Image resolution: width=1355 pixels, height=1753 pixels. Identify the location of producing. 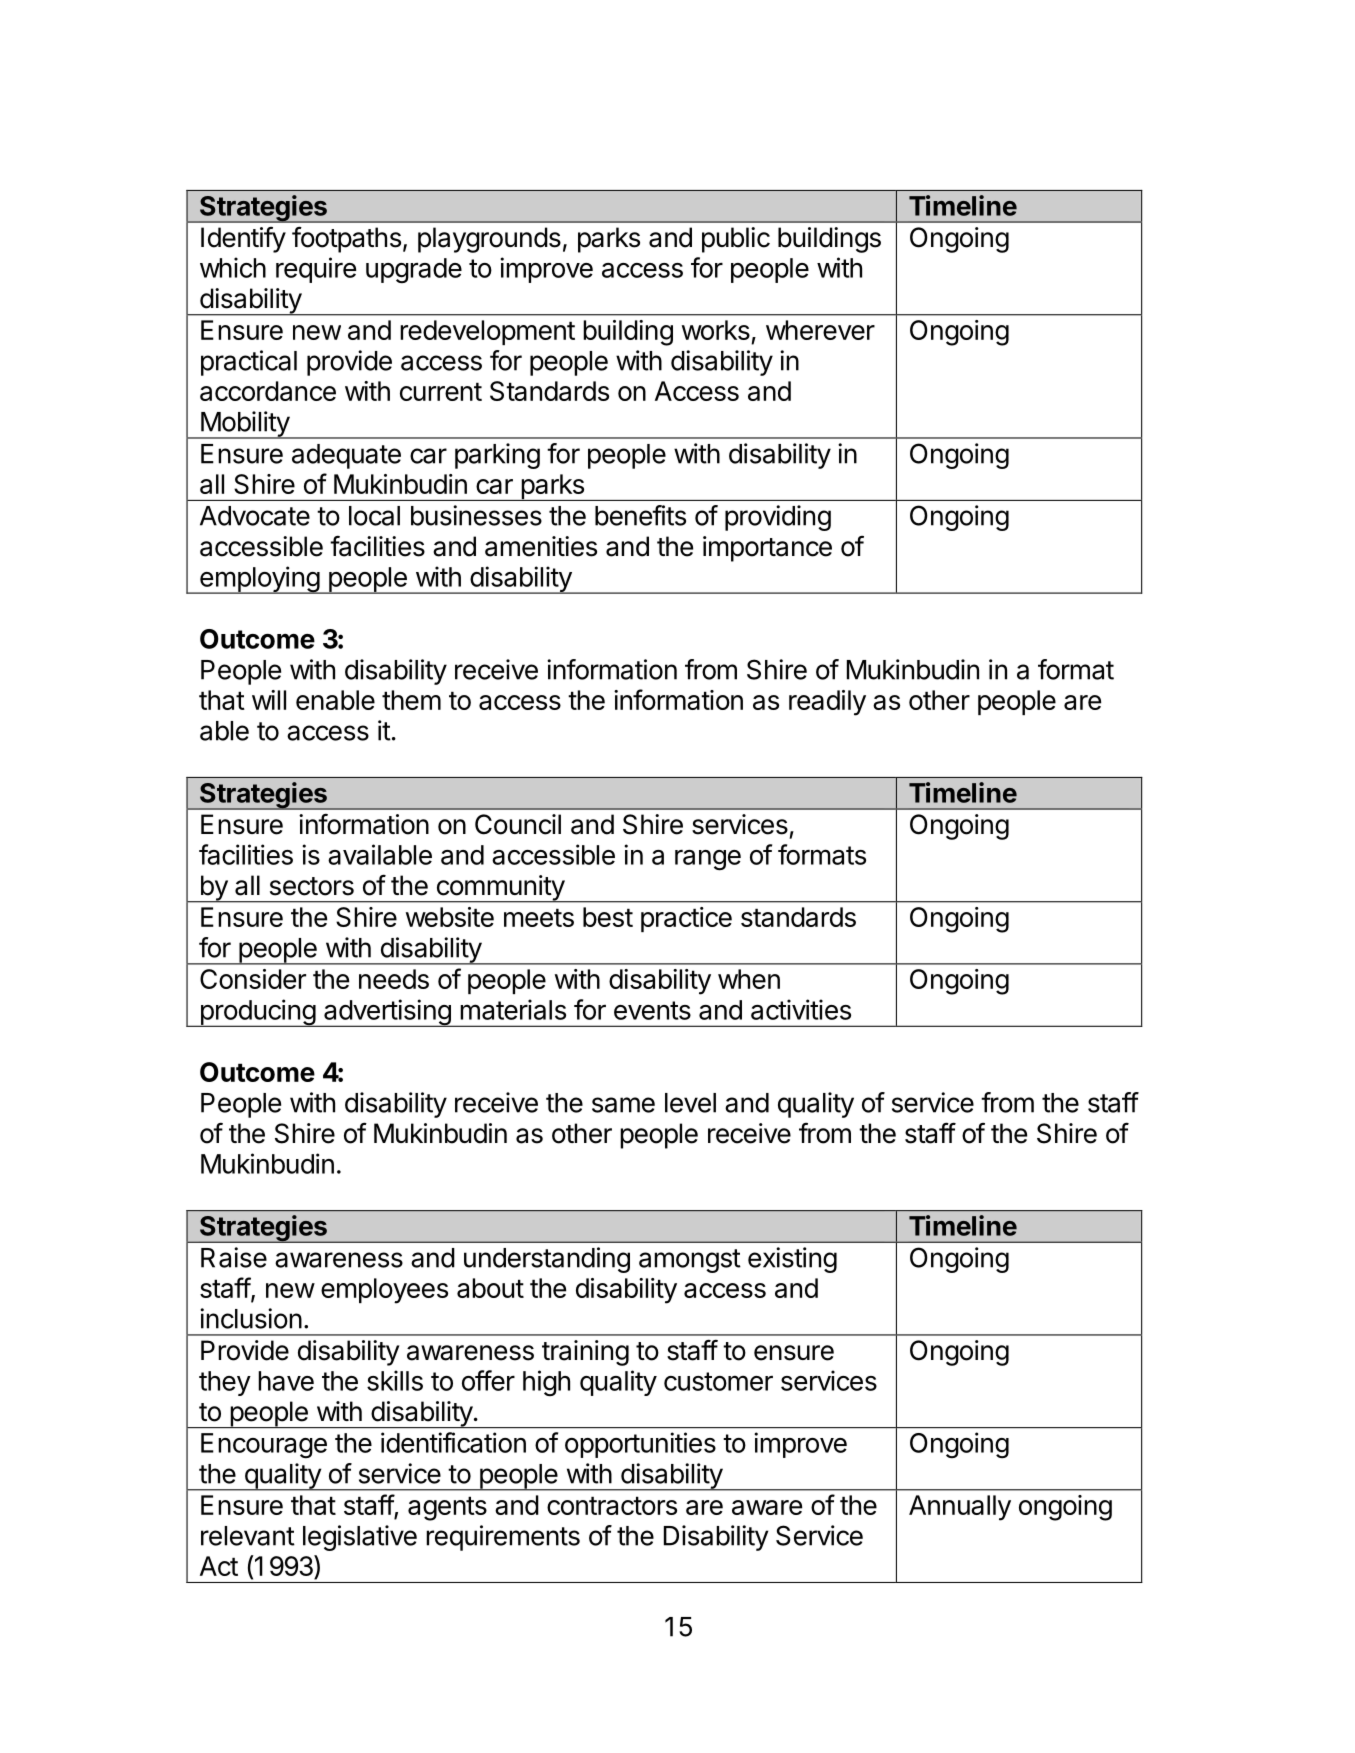
(257, 1013).
